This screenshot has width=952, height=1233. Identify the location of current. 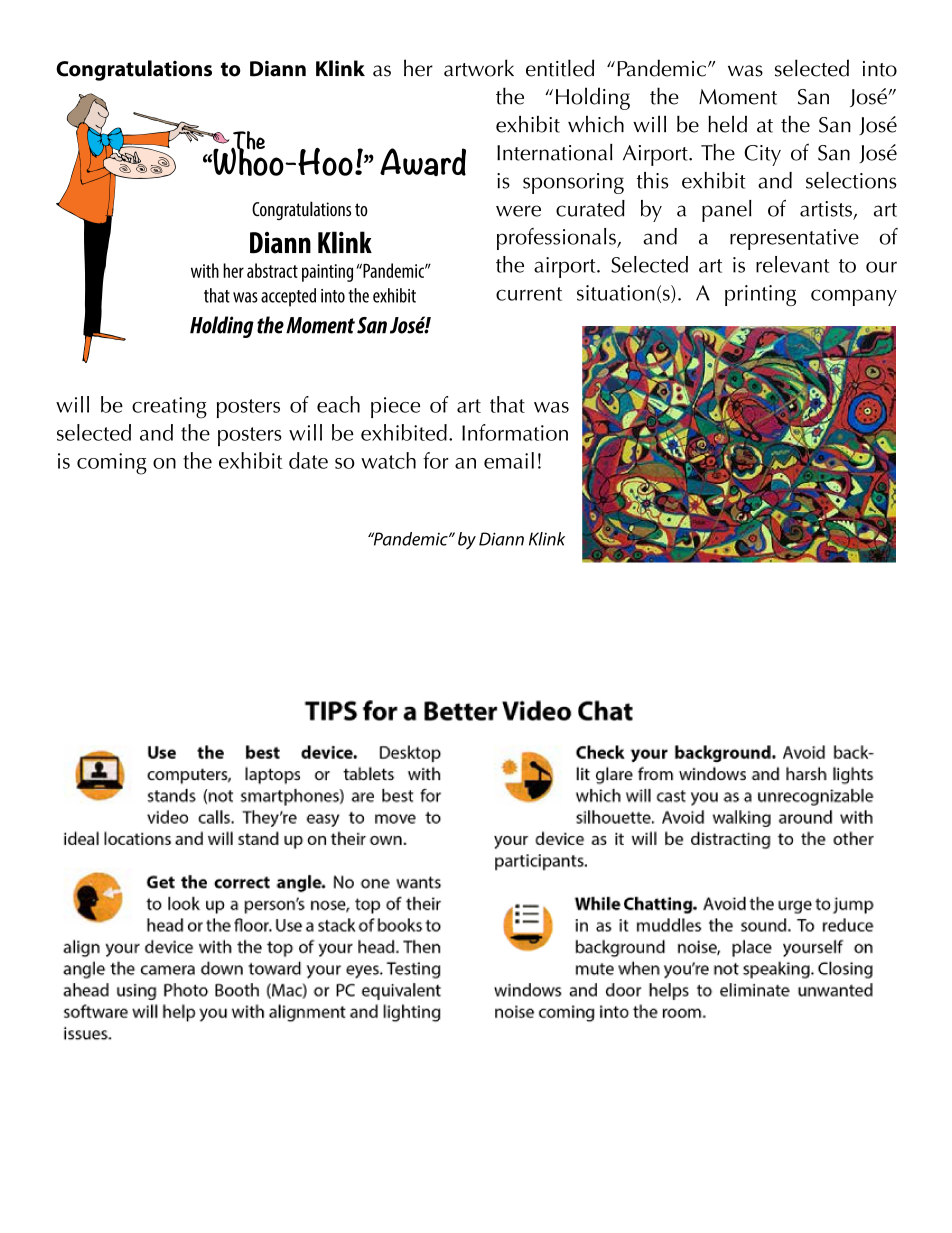
(529, 294).
